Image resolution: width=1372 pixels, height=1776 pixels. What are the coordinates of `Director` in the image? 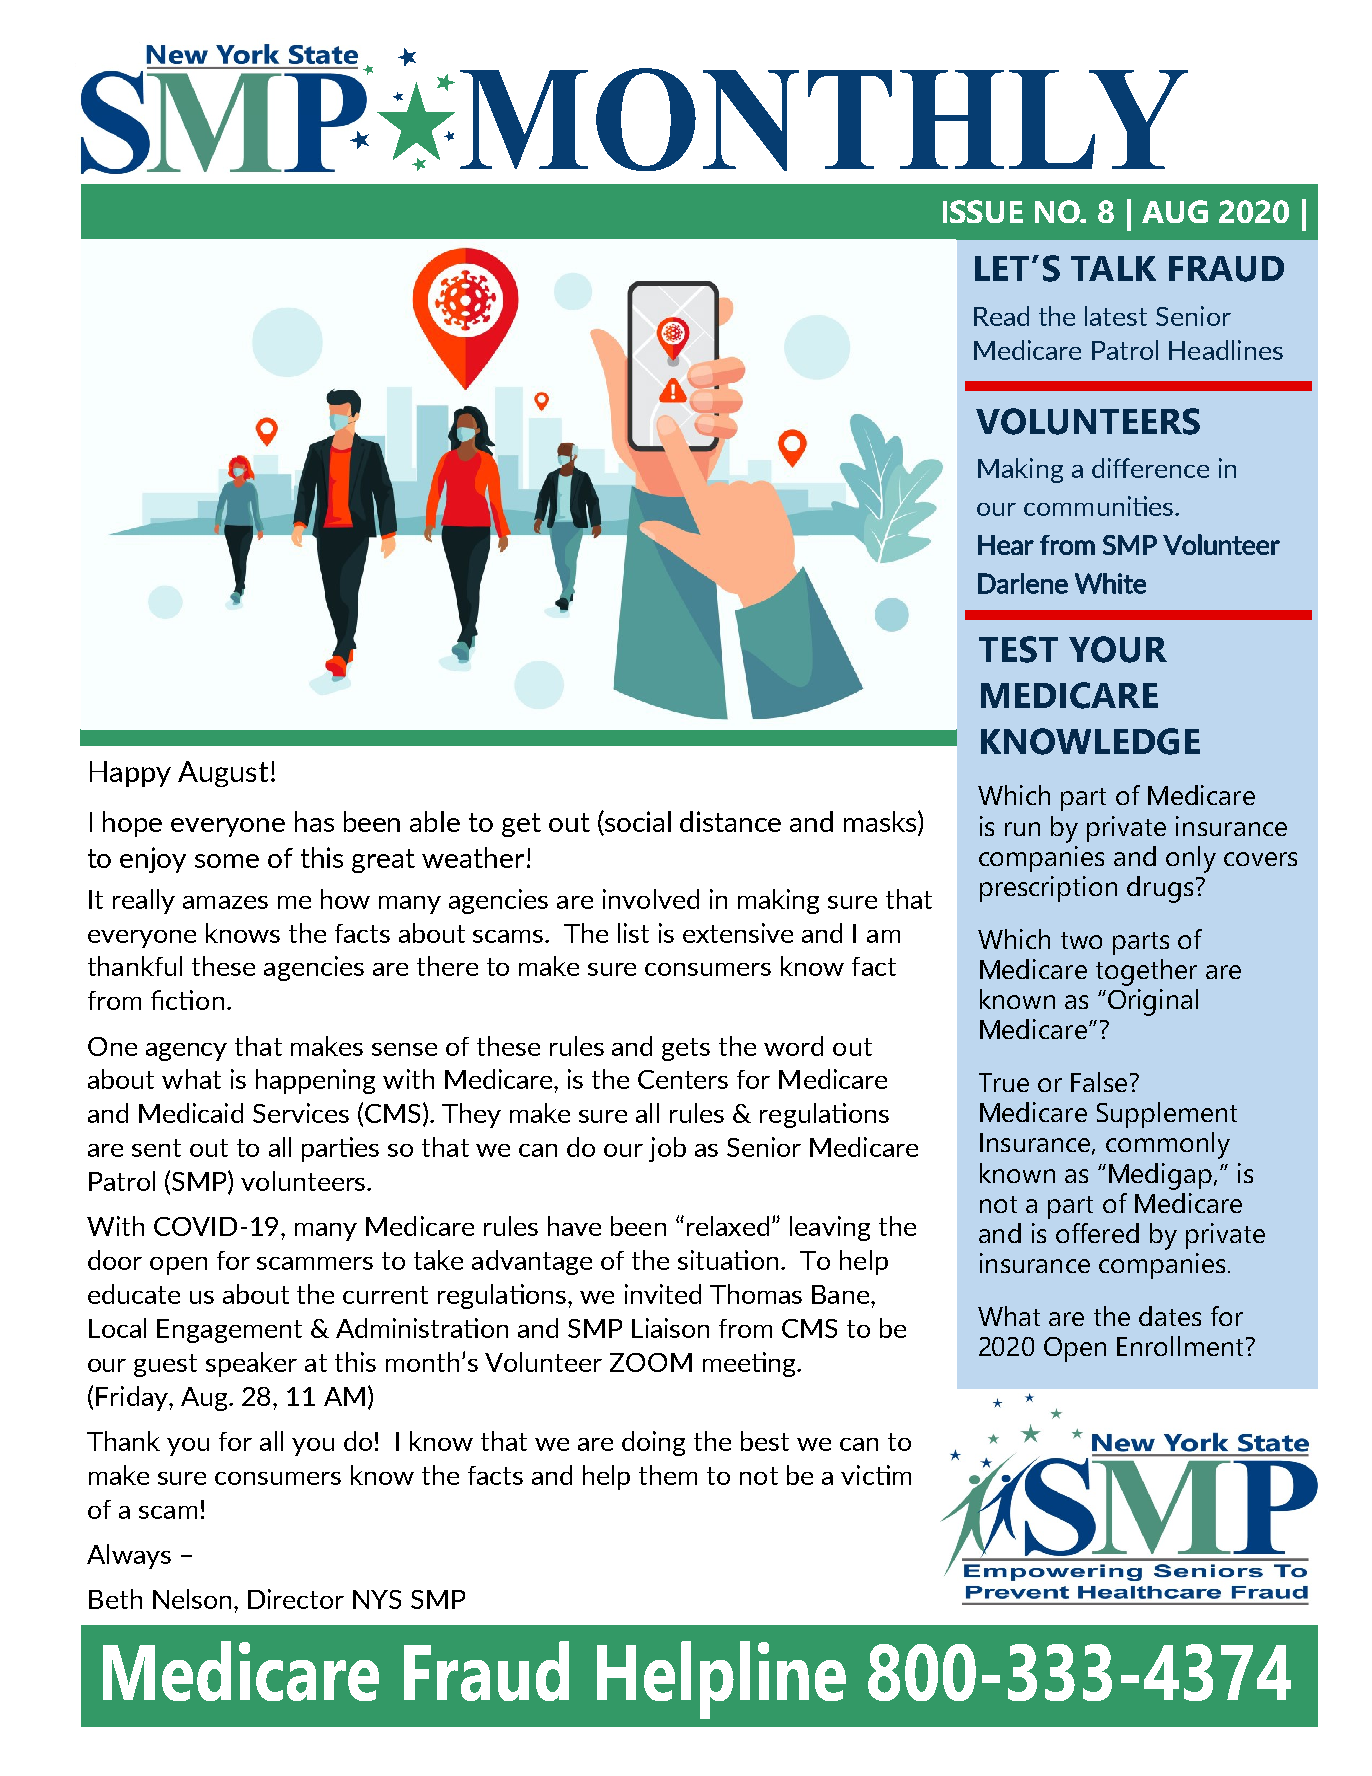 It's located at (296, 1599).
